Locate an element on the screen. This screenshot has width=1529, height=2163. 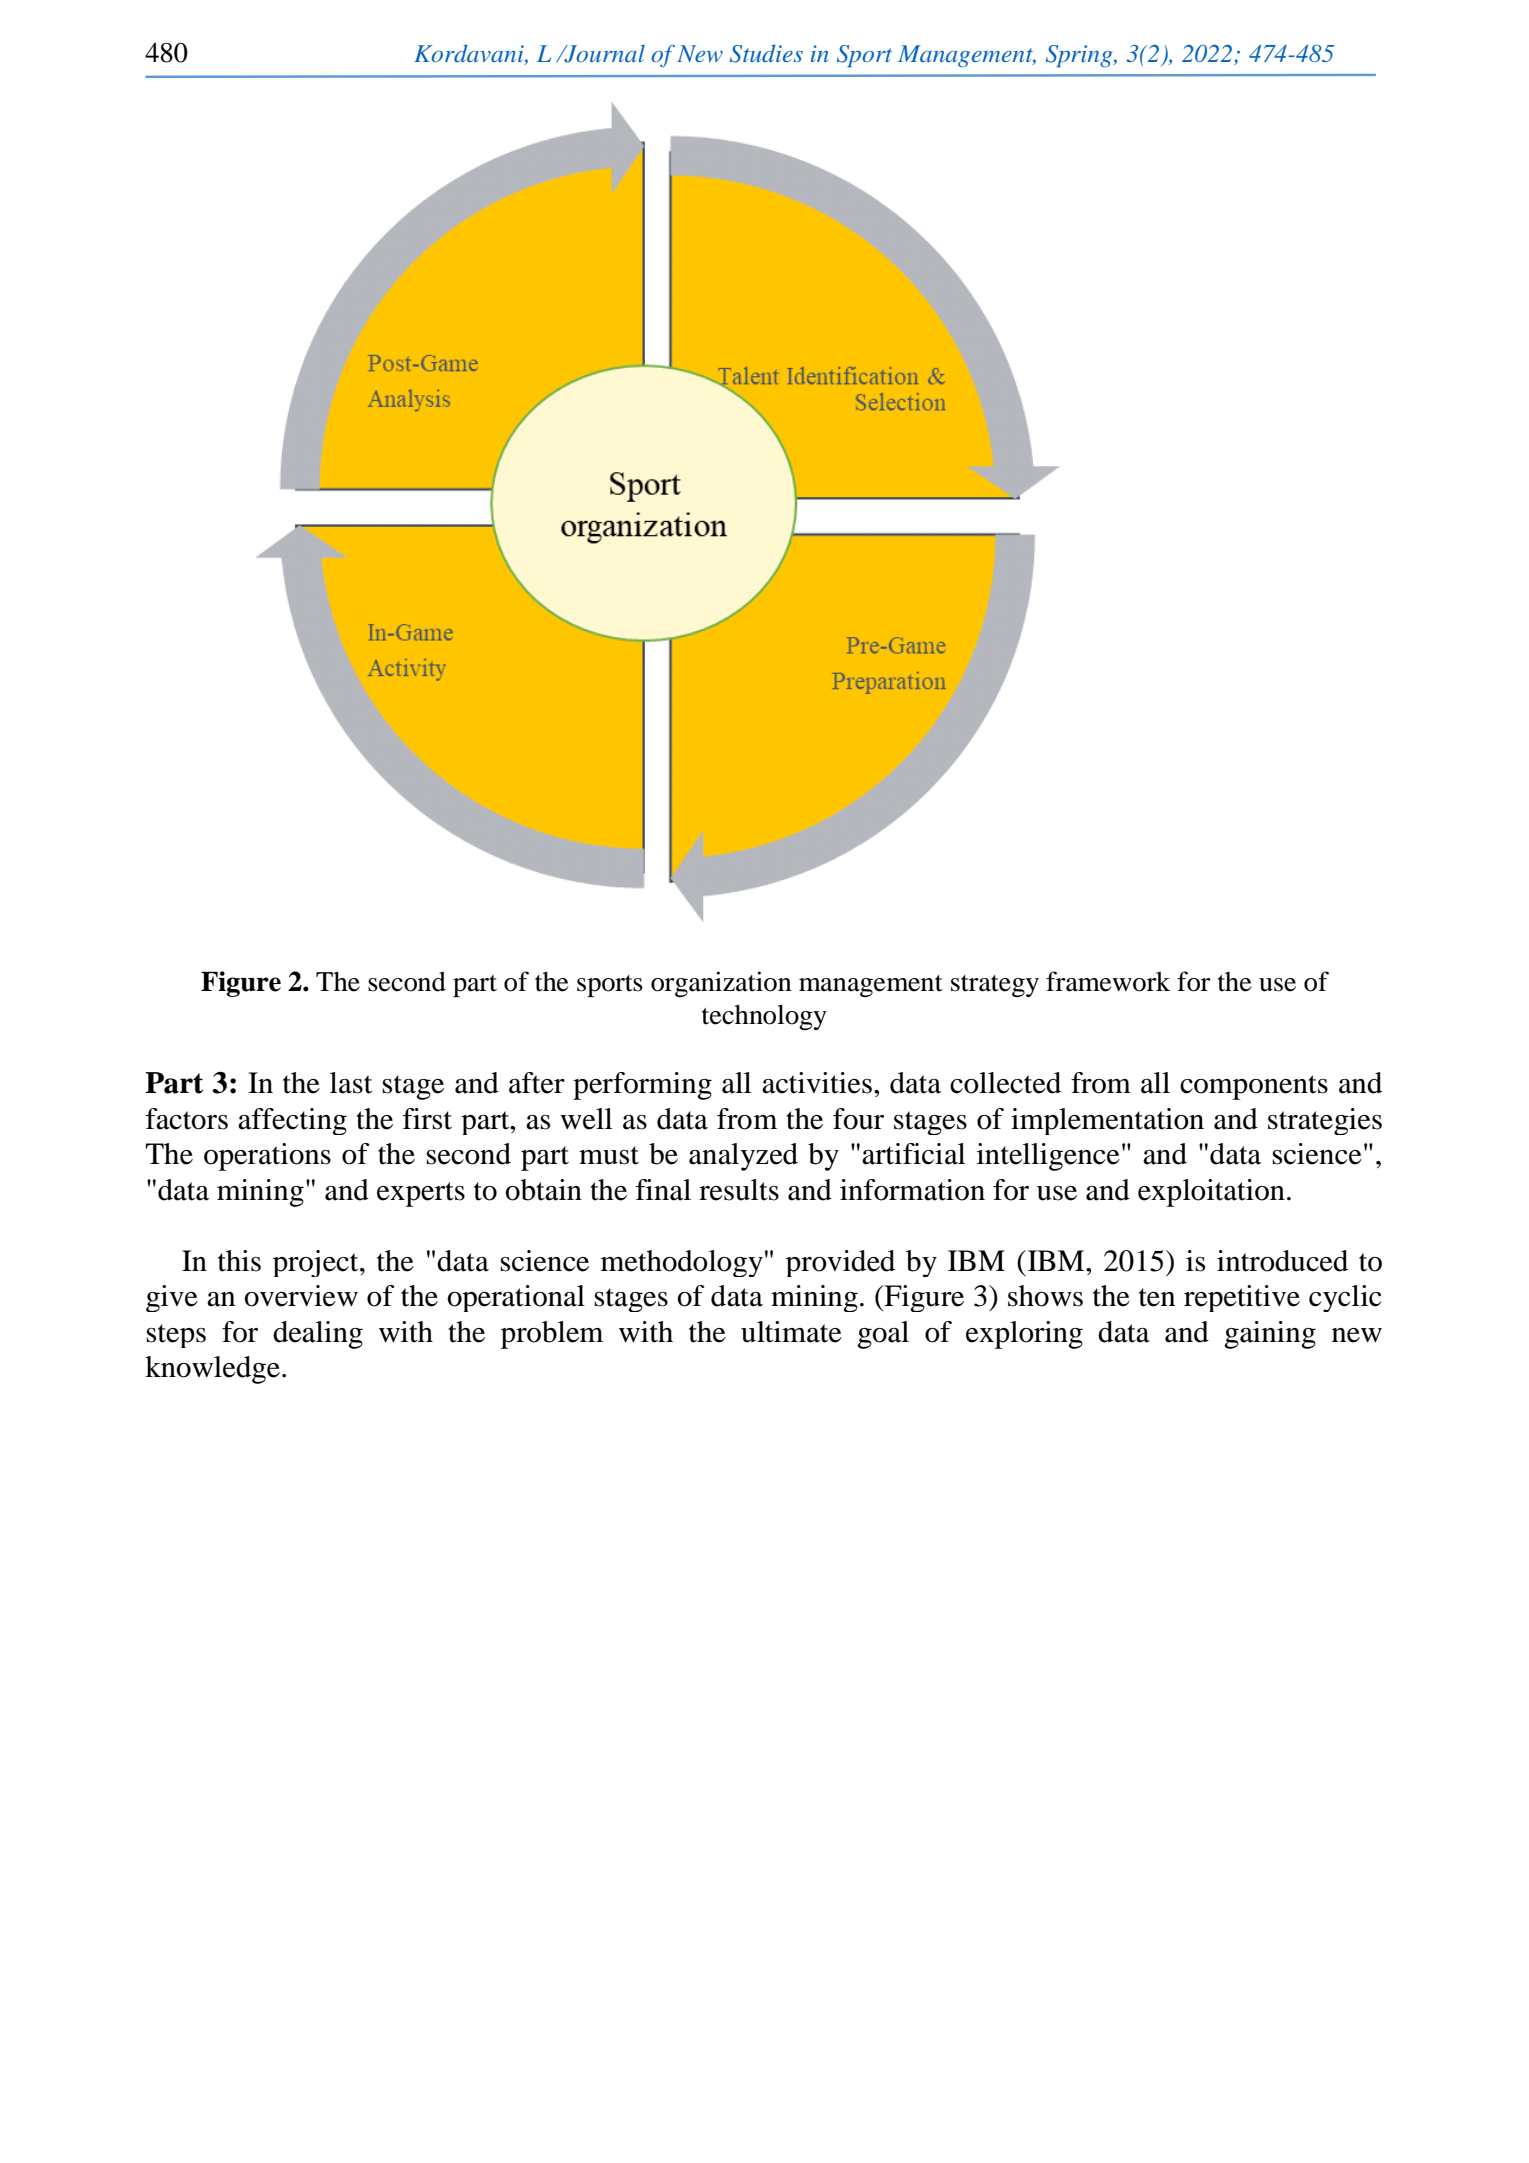
dealing is located at coordinates (318, 1335).
